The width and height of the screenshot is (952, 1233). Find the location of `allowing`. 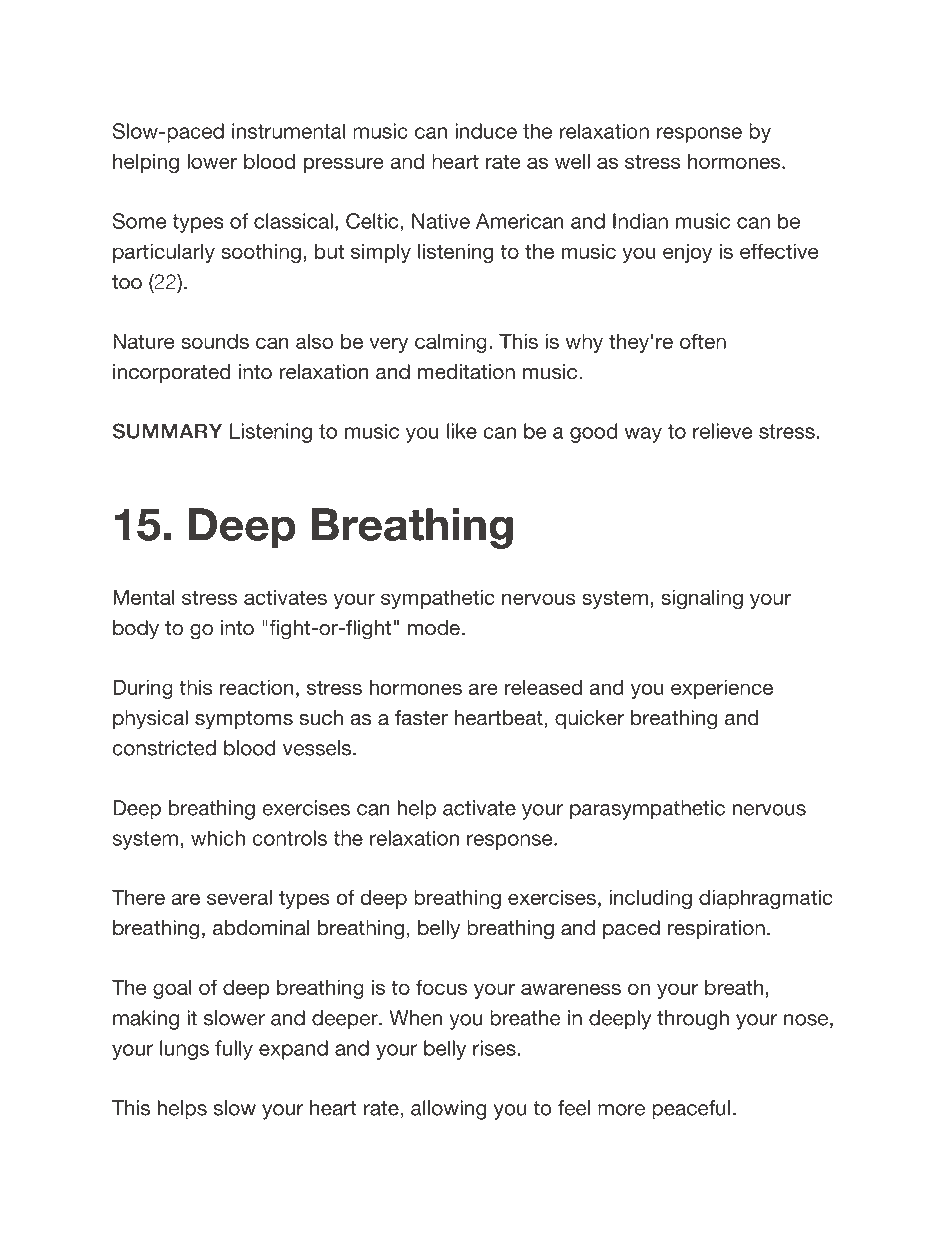

allowing is located at coordinates (448, 1110).
